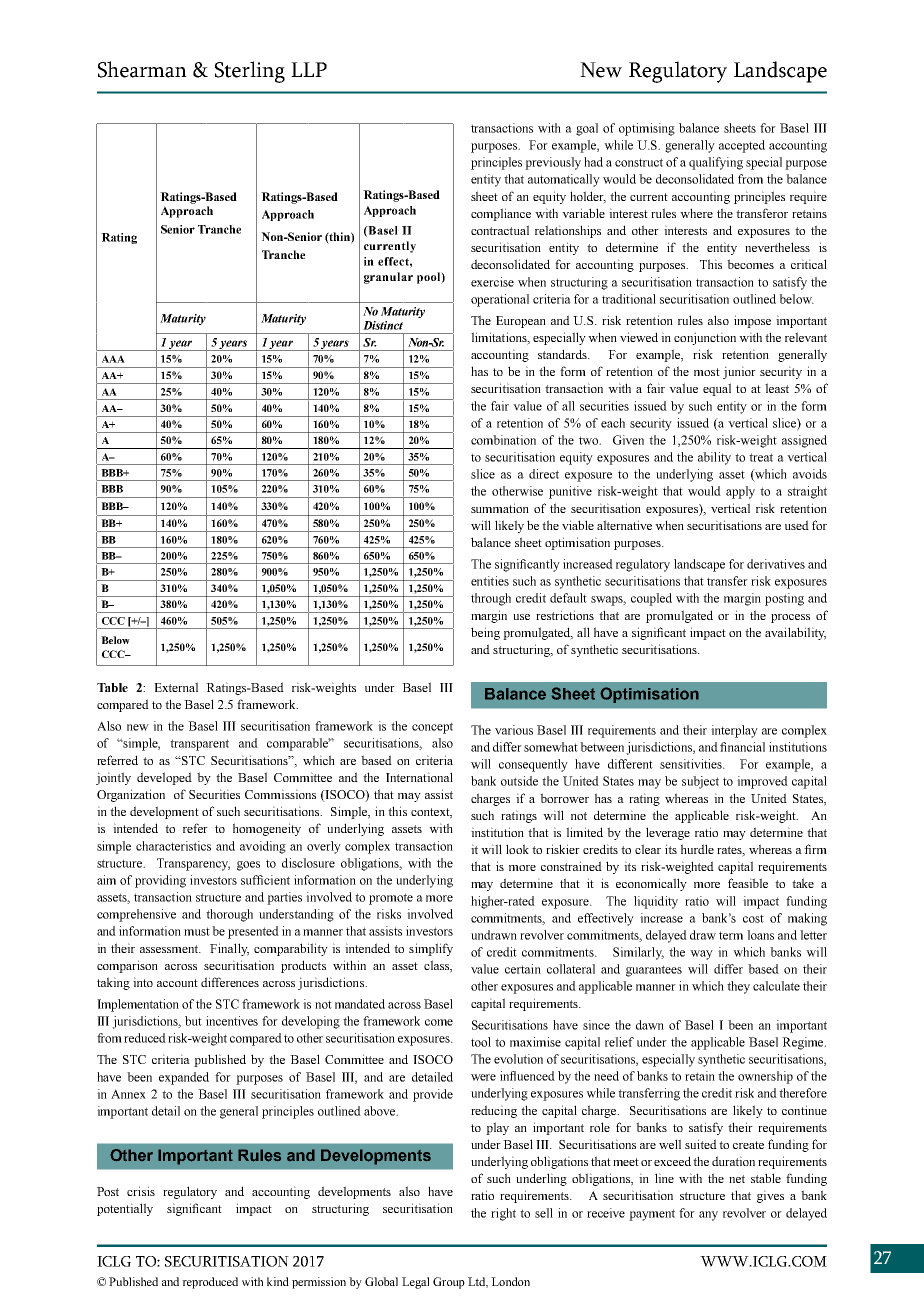 The height and width of the screenshot is (1308, 924). What do you see at coordinates (449, 1283) in the screenshot?
I see `Group` at bounding box center [449, 1283].
